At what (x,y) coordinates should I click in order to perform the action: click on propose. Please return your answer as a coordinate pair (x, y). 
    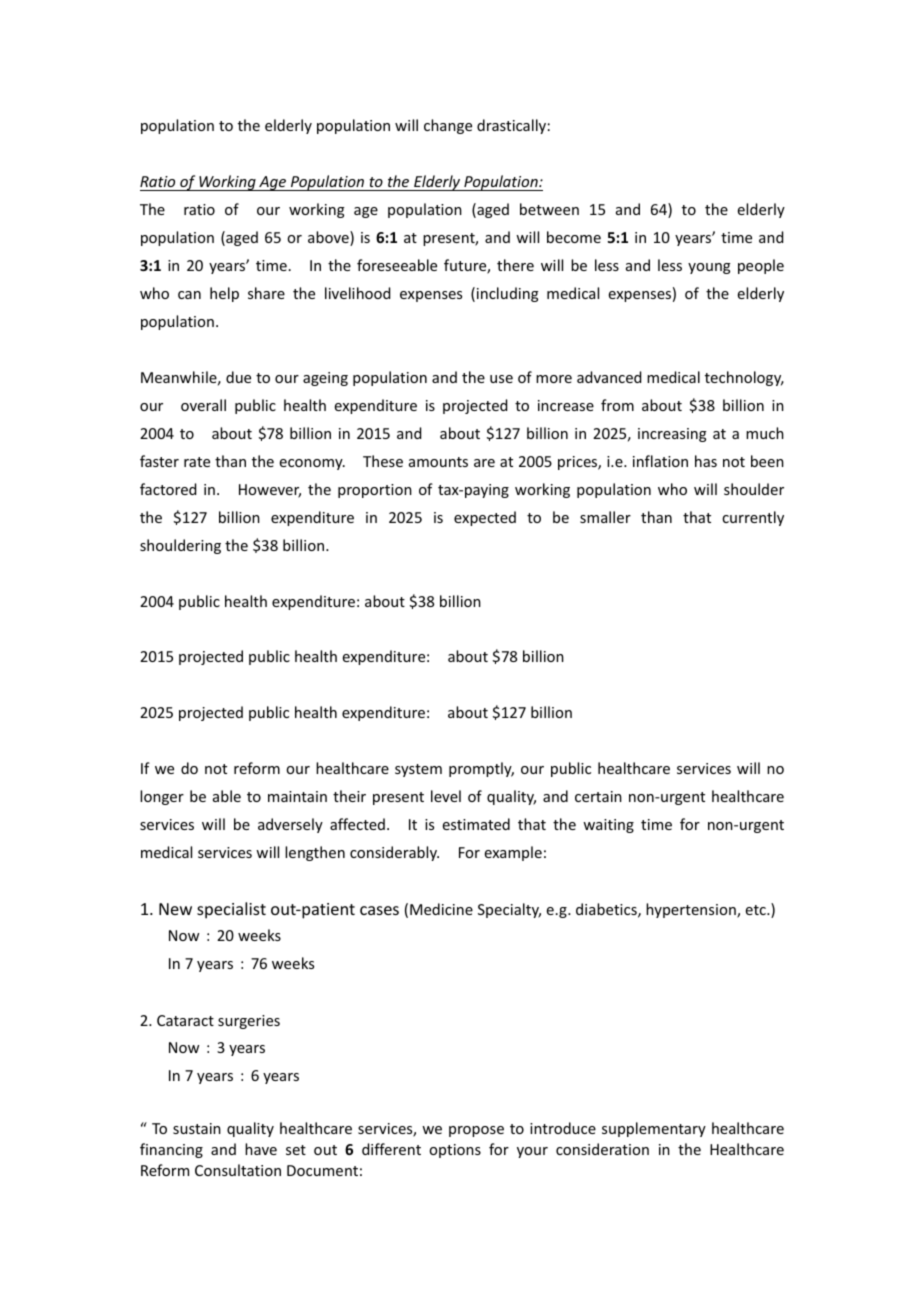
    Looking at the image, I should click on (476, 1131).
